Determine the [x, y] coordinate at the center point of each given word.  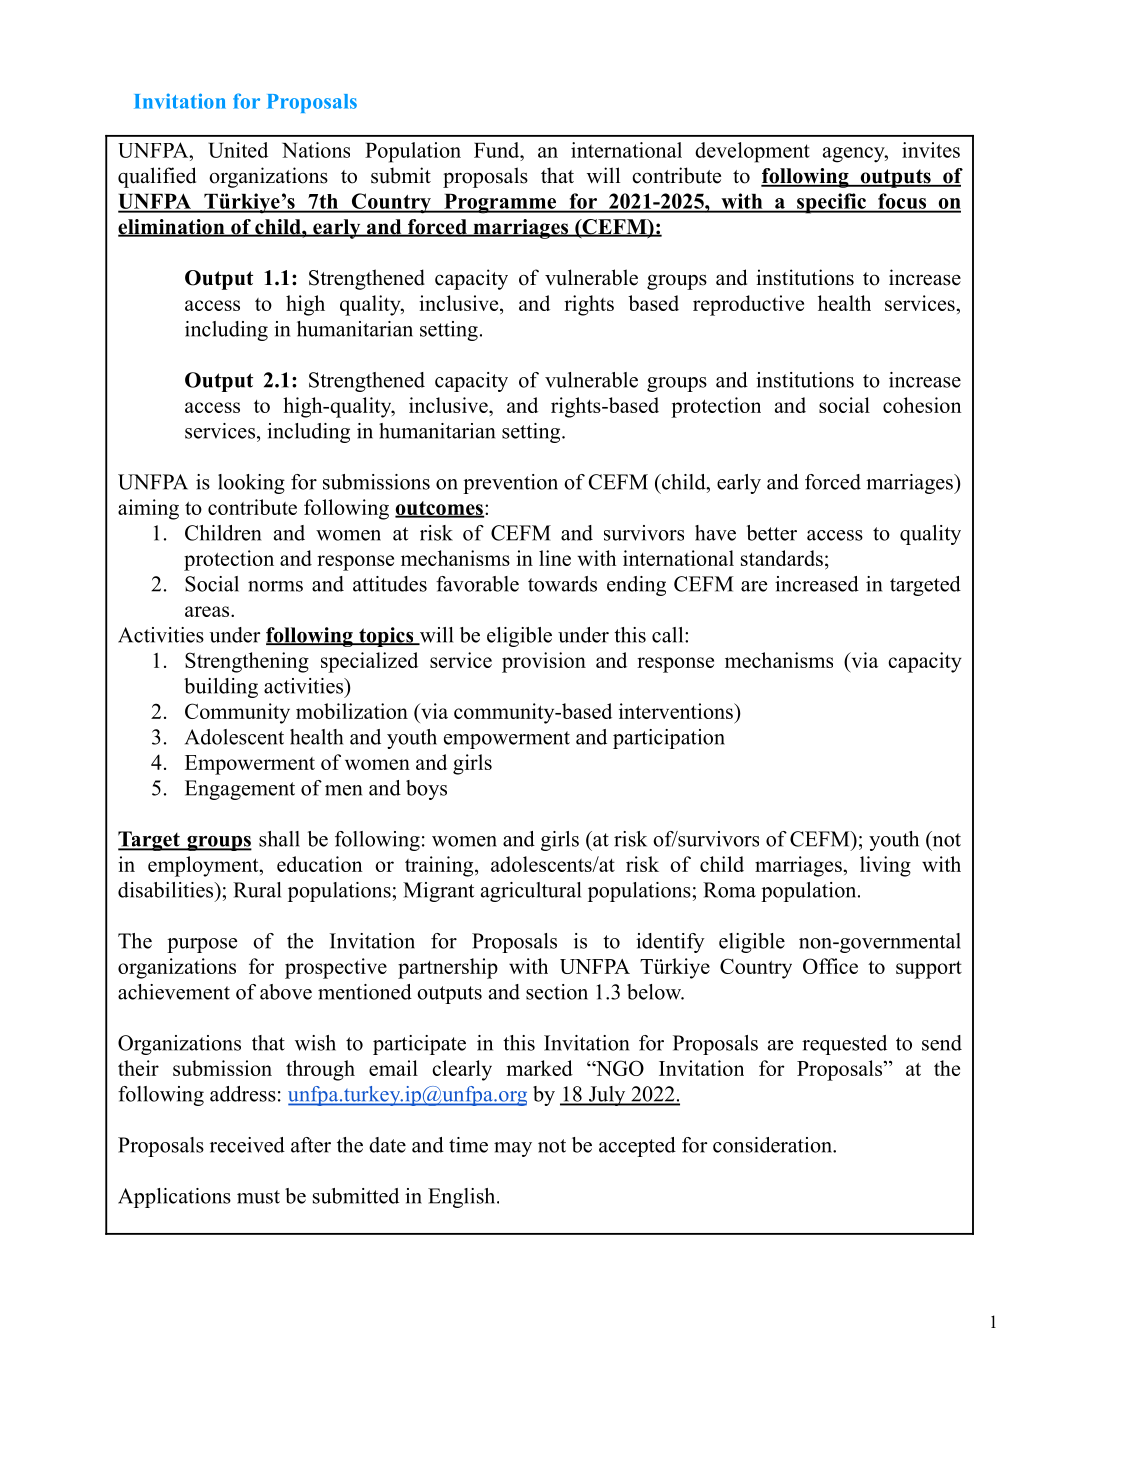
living [885, 866]
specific [831, 203]
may [513, 1149]
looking [251, 484]
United [238, 150]
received [247, 1145]
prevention [510, 484]
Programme [500, 204]
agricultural [531, 892]
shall [279, 839]
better [772, 533]
